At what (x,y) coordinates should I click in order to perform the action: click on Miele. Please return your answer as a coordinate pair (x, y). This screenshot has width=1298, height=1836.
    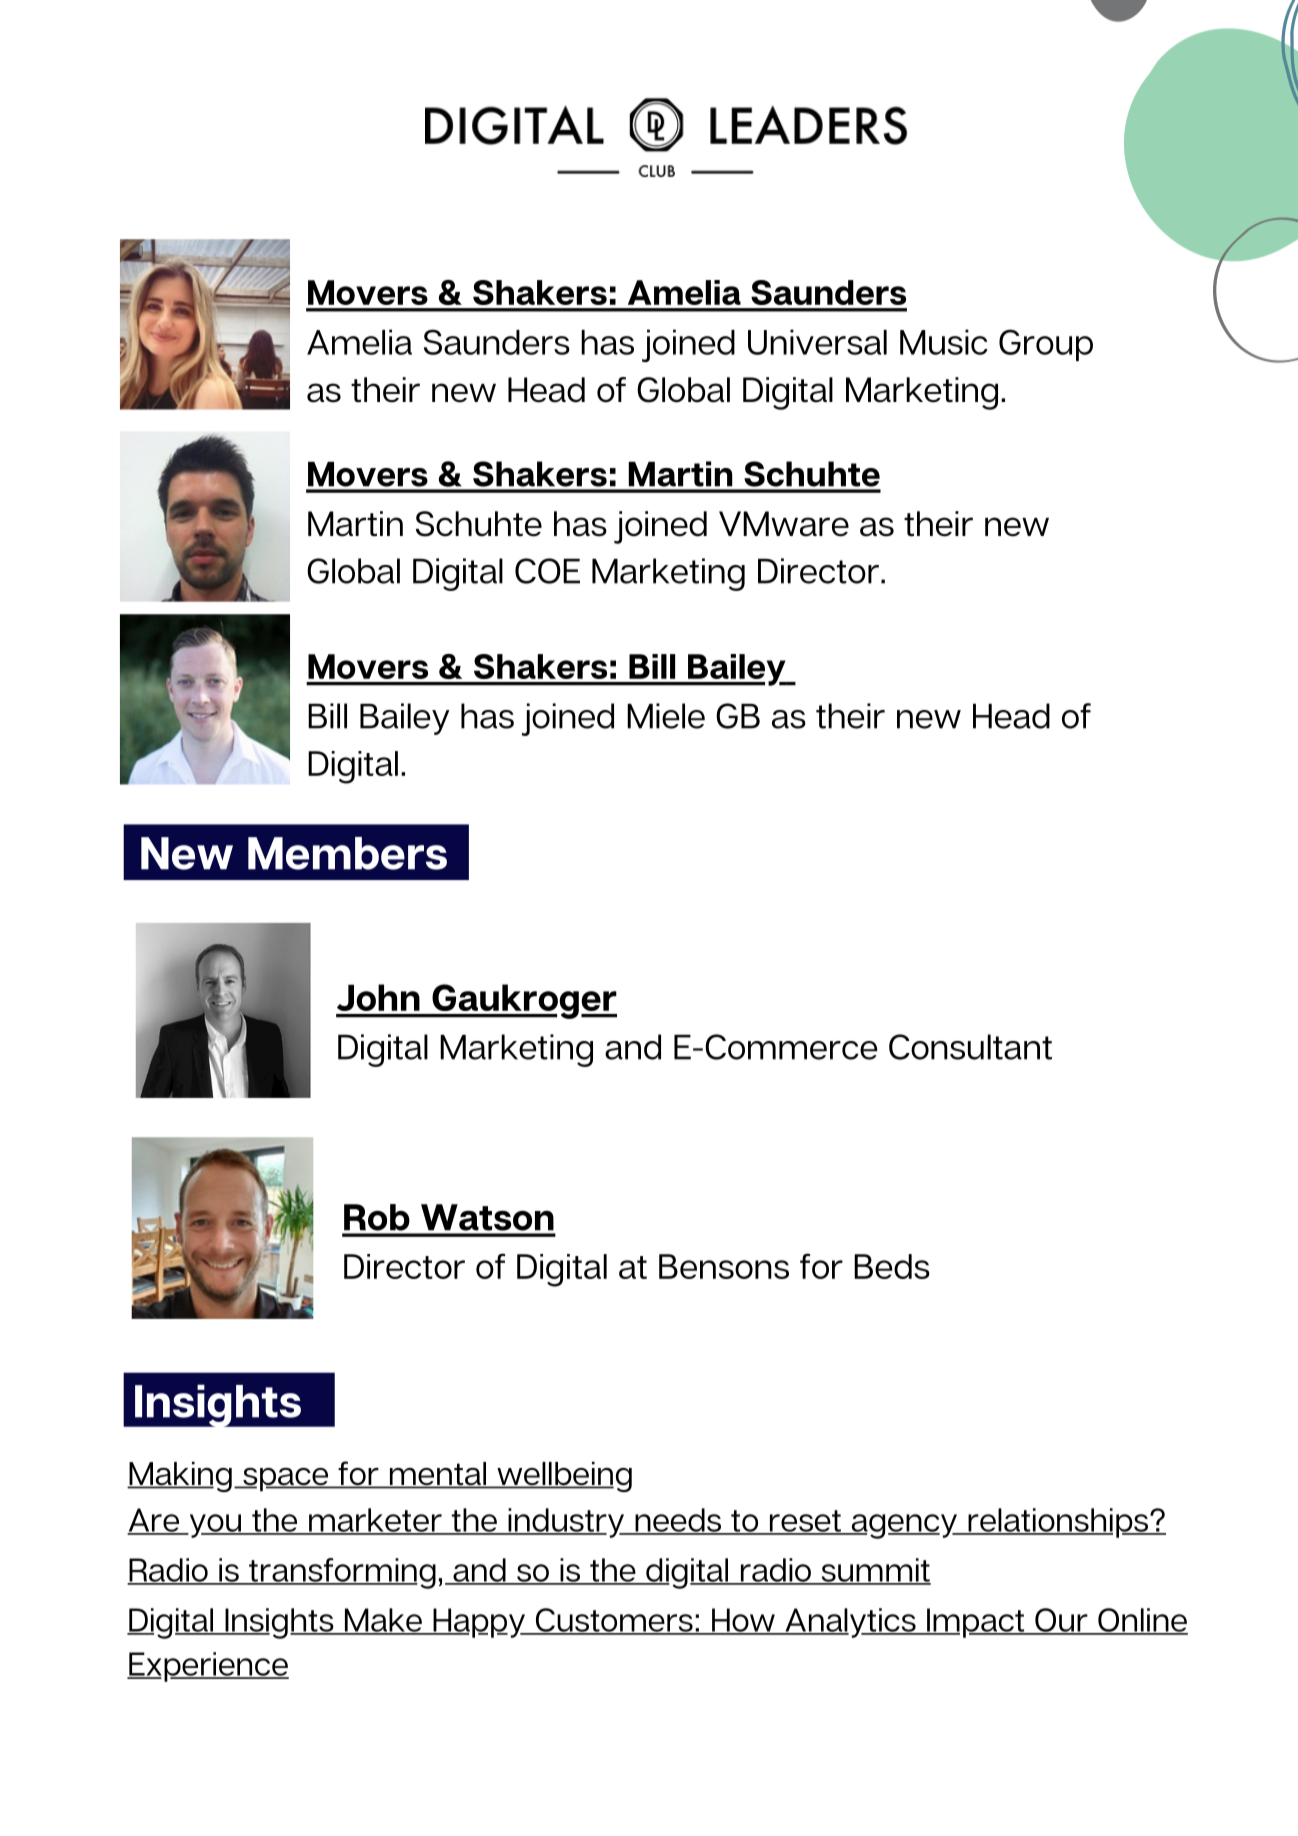
    Looking at the image, I should click on (666, 716).
